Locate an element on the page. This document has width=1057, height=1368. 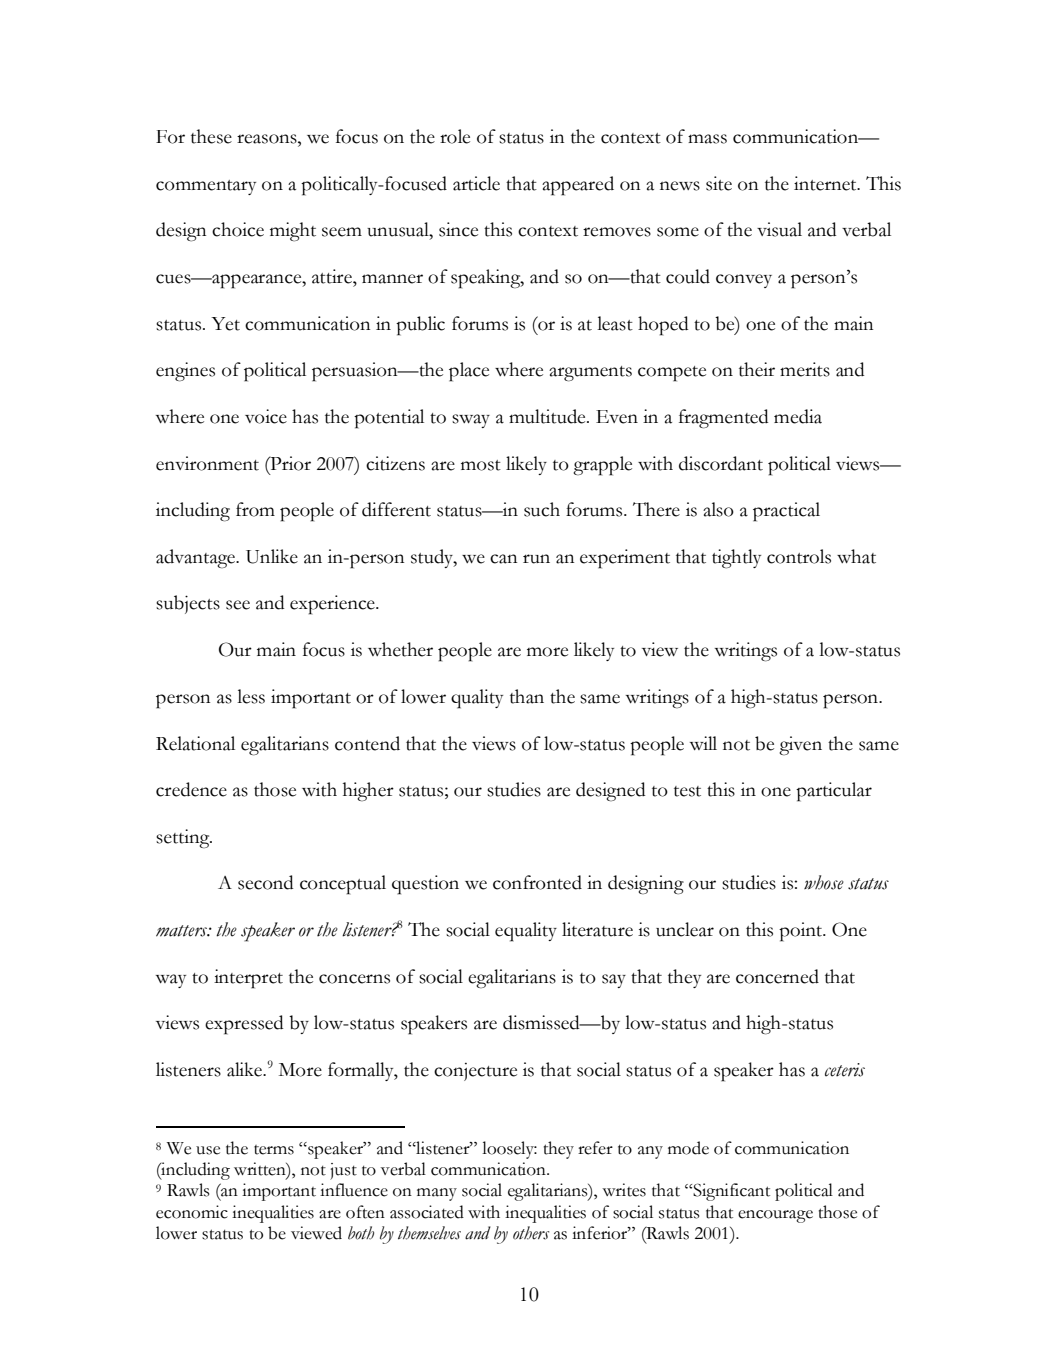
less is located at coordinates (251, 696).
